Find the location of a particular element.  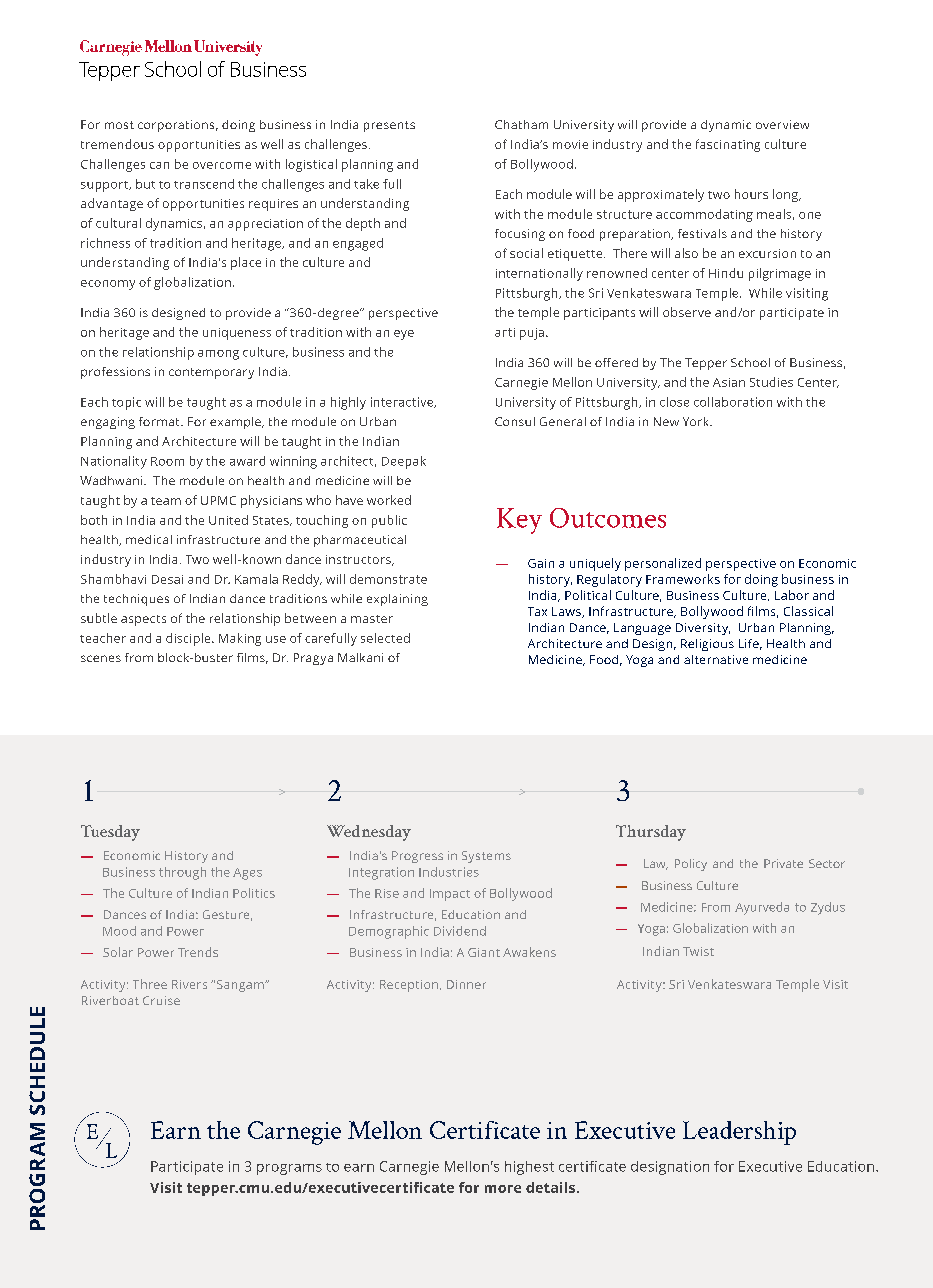

Tuesday is located at coordinates (110, 833).
